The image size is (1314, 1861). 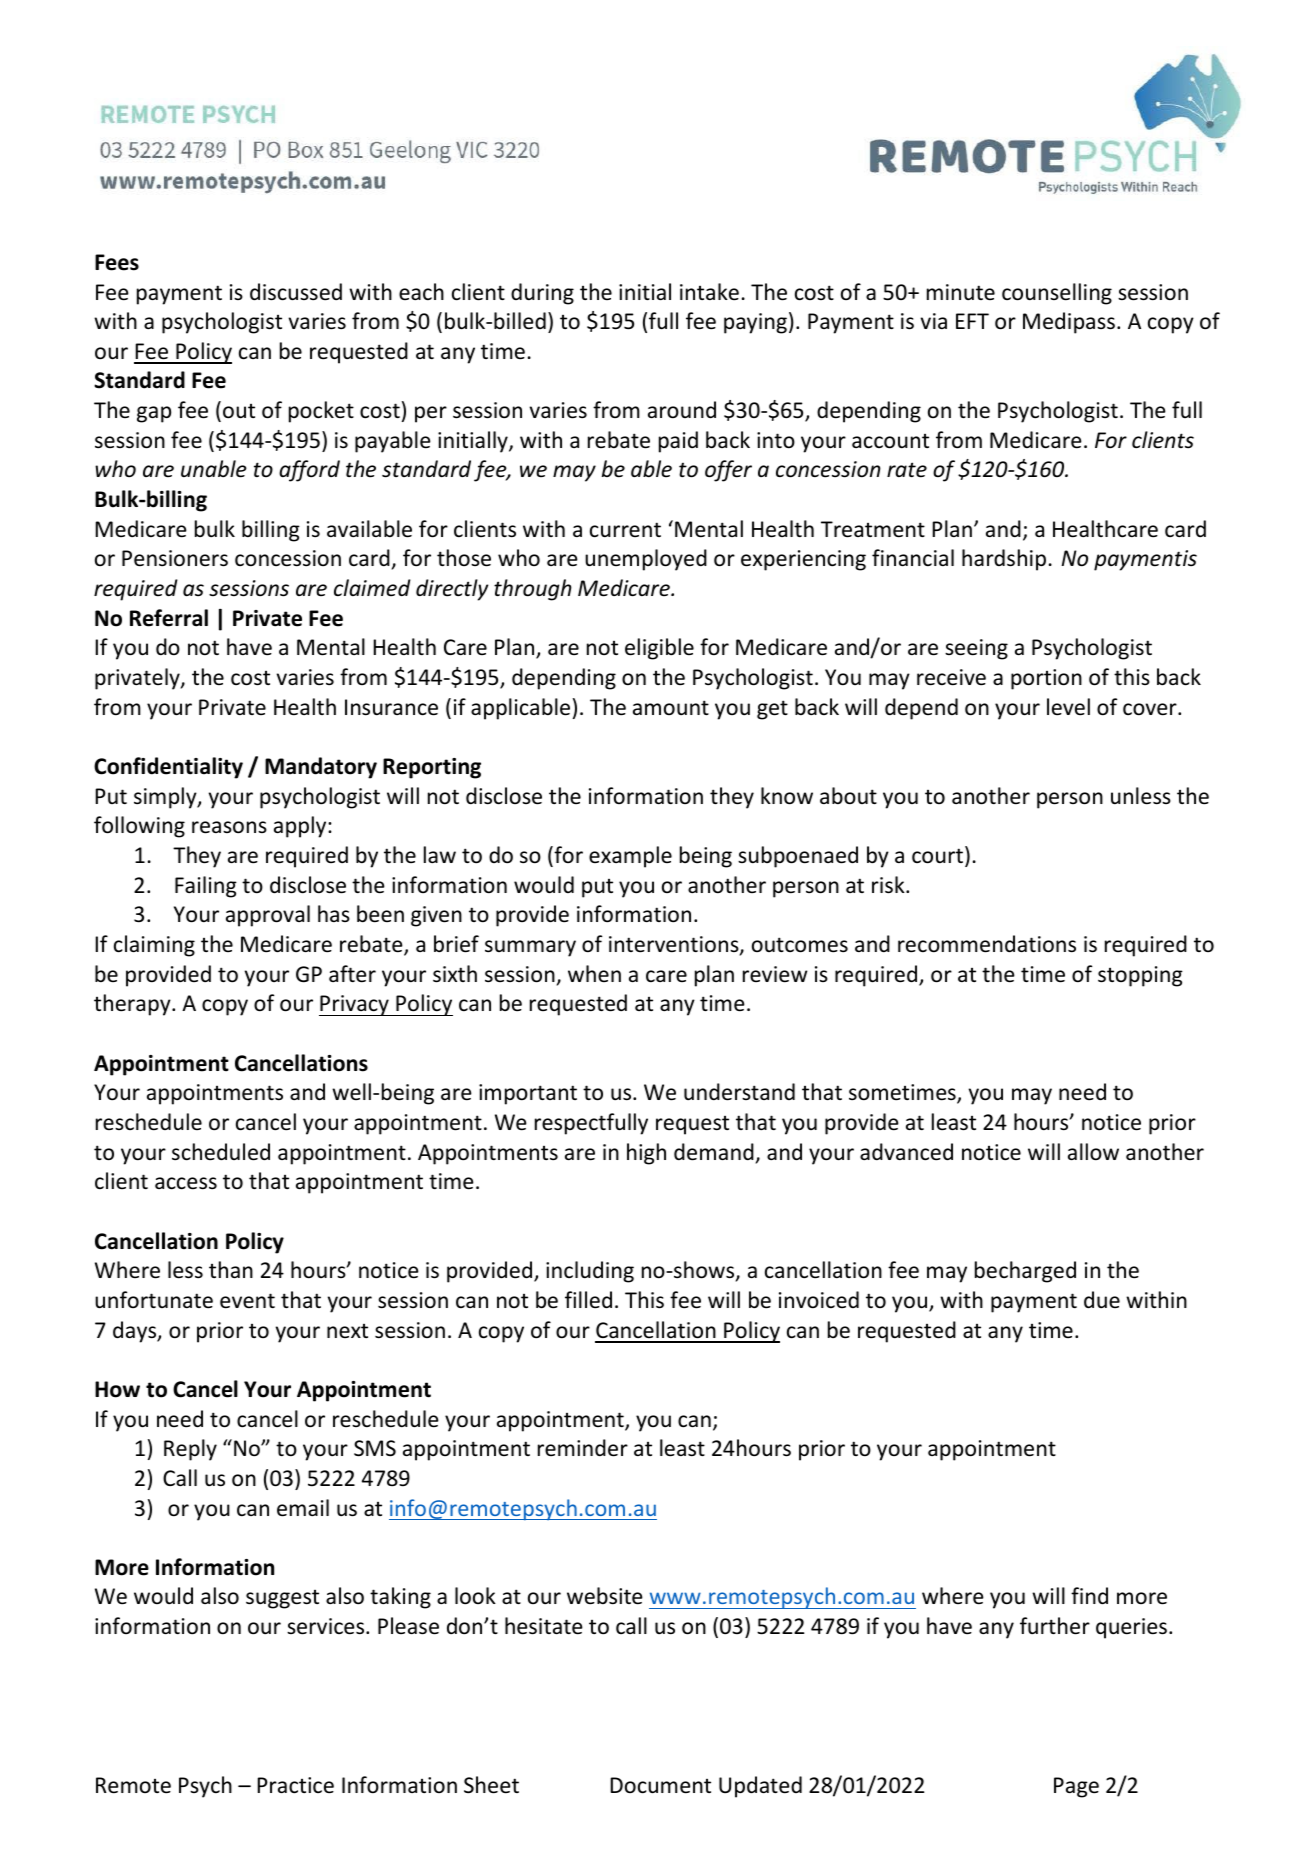 I want to click on intake, so click(x=709, y=292).
